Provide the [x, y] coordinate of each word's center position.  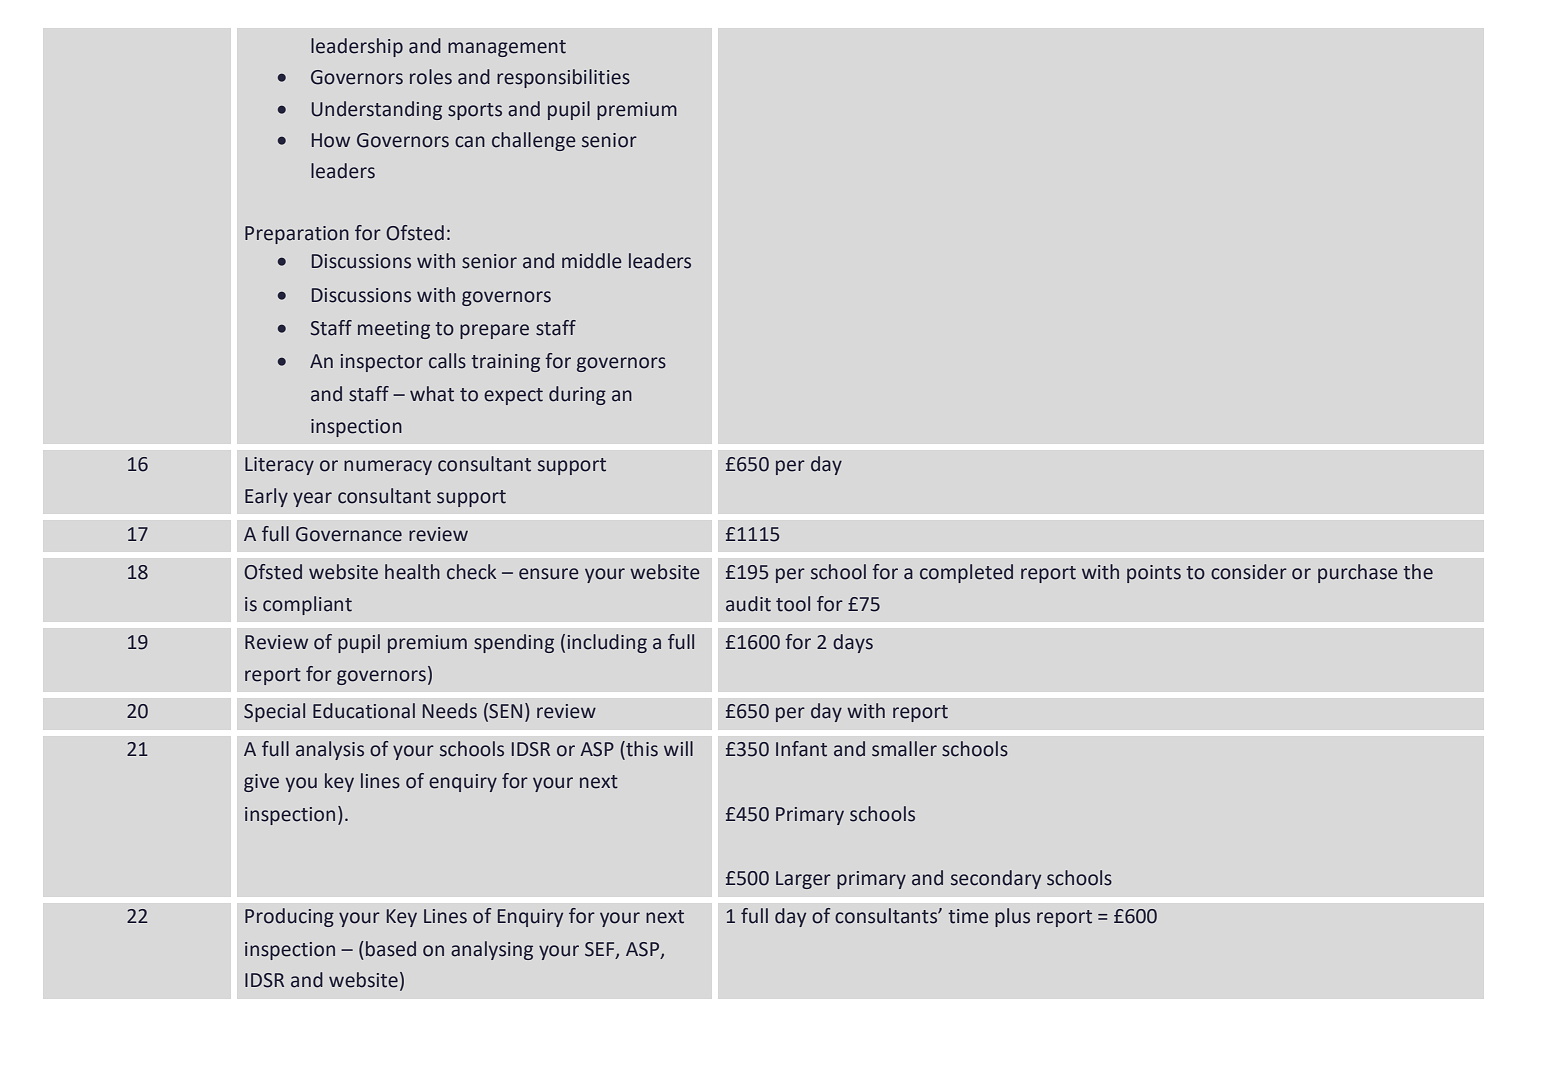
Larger [803, 880]
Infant [801, 749]
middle [592, 261]
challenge [534, 141]
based [391, 949]
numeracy [388, 467]
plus [1012, 917]
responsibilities [563, 78]
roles [431, 77]
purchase [1358, 573]
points [1154, 574]
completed [966, 573]
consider [1249, 572]
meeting [394, 330]
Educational [364, 711]
